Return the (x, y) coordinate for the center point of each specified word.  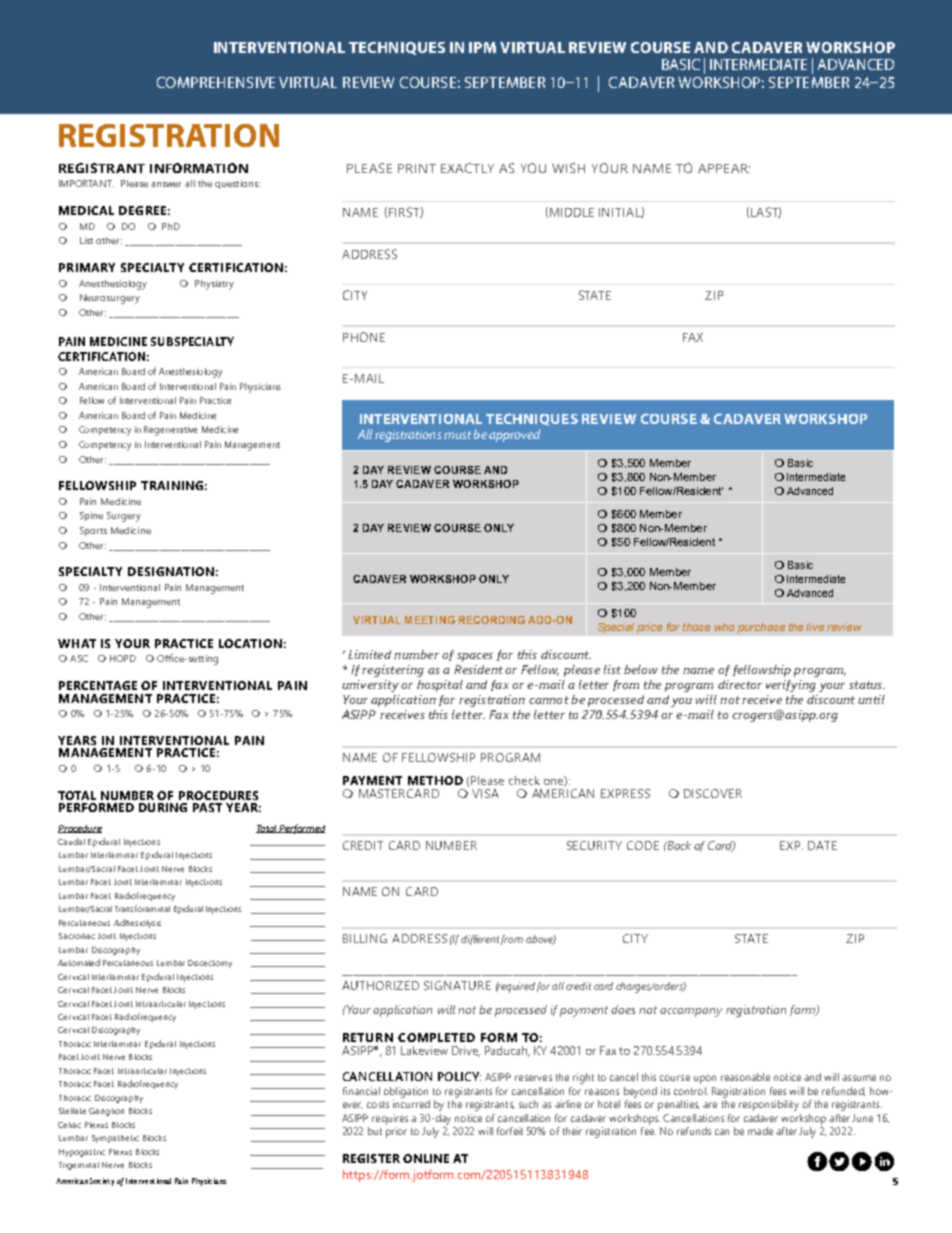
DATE (822, 845)
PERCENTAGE (98, 685)
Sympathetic (115, 1139)
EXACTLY (467, 168)
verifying (791, 686)
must (457, 435)
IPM (482, 47)
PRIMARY (87, 267)
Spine (91, 516)
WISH (568, 168)
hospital (440, 686)
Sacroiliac (77, 936)
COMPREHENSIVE (216, 82)
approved (514, 435)
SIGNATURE (457, 985)
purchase (761, 628)
